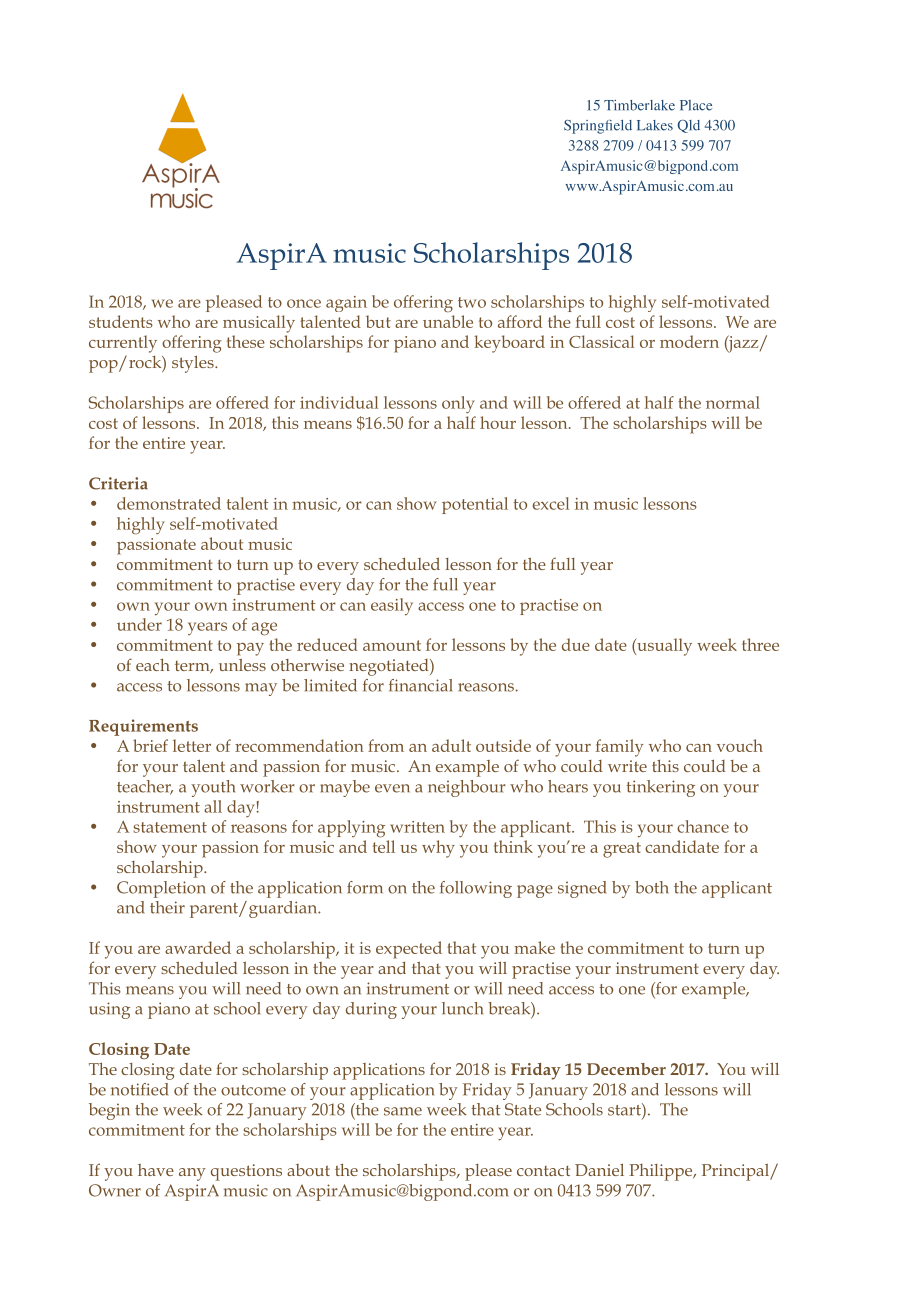  I want to click on students, so click(121, 321).
